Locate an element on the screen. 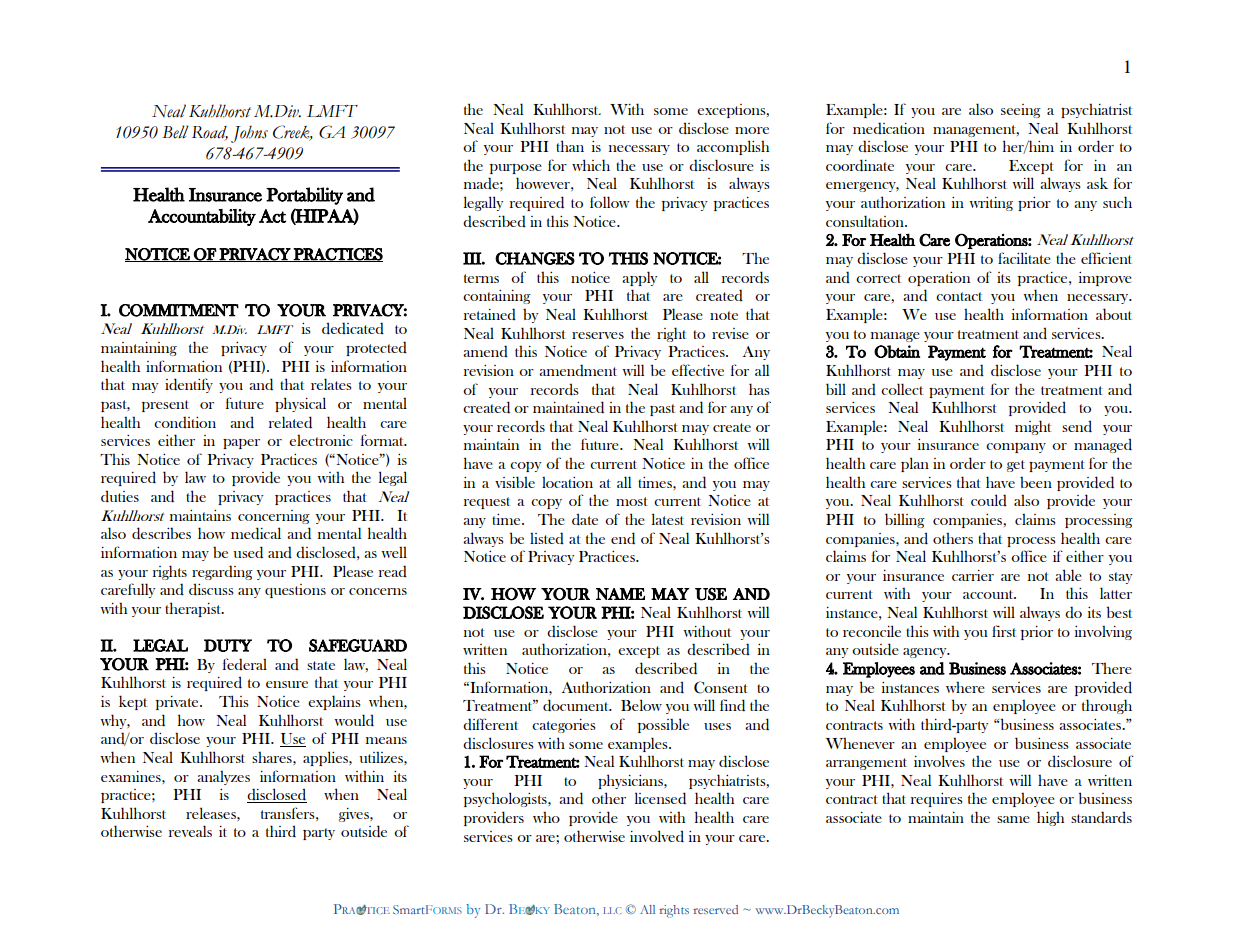 The width and height of the screenshot is (1233, 952). same is located at coordinates (1013, 819).
